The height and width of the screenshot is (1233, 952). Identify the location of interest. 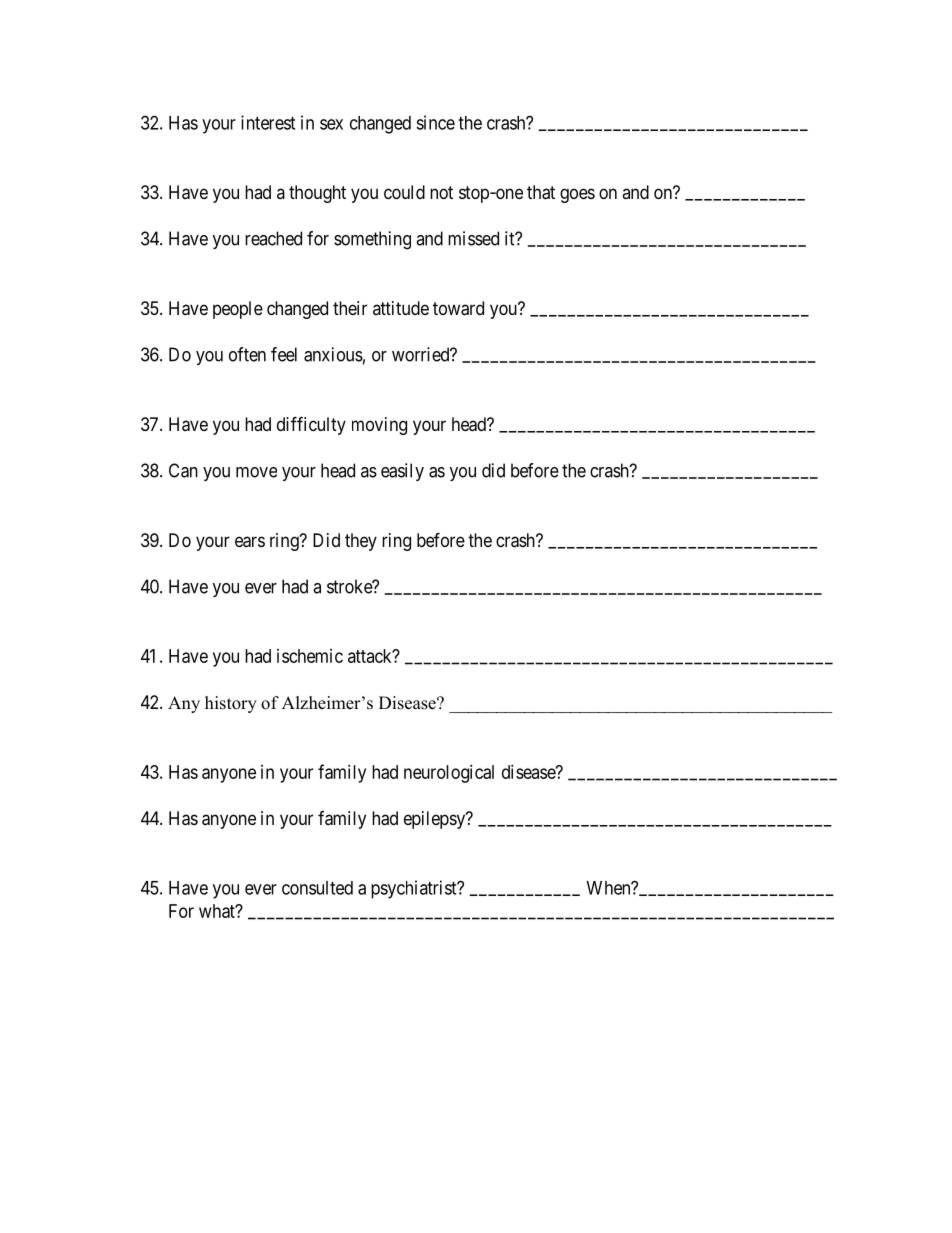
(268, 122).
